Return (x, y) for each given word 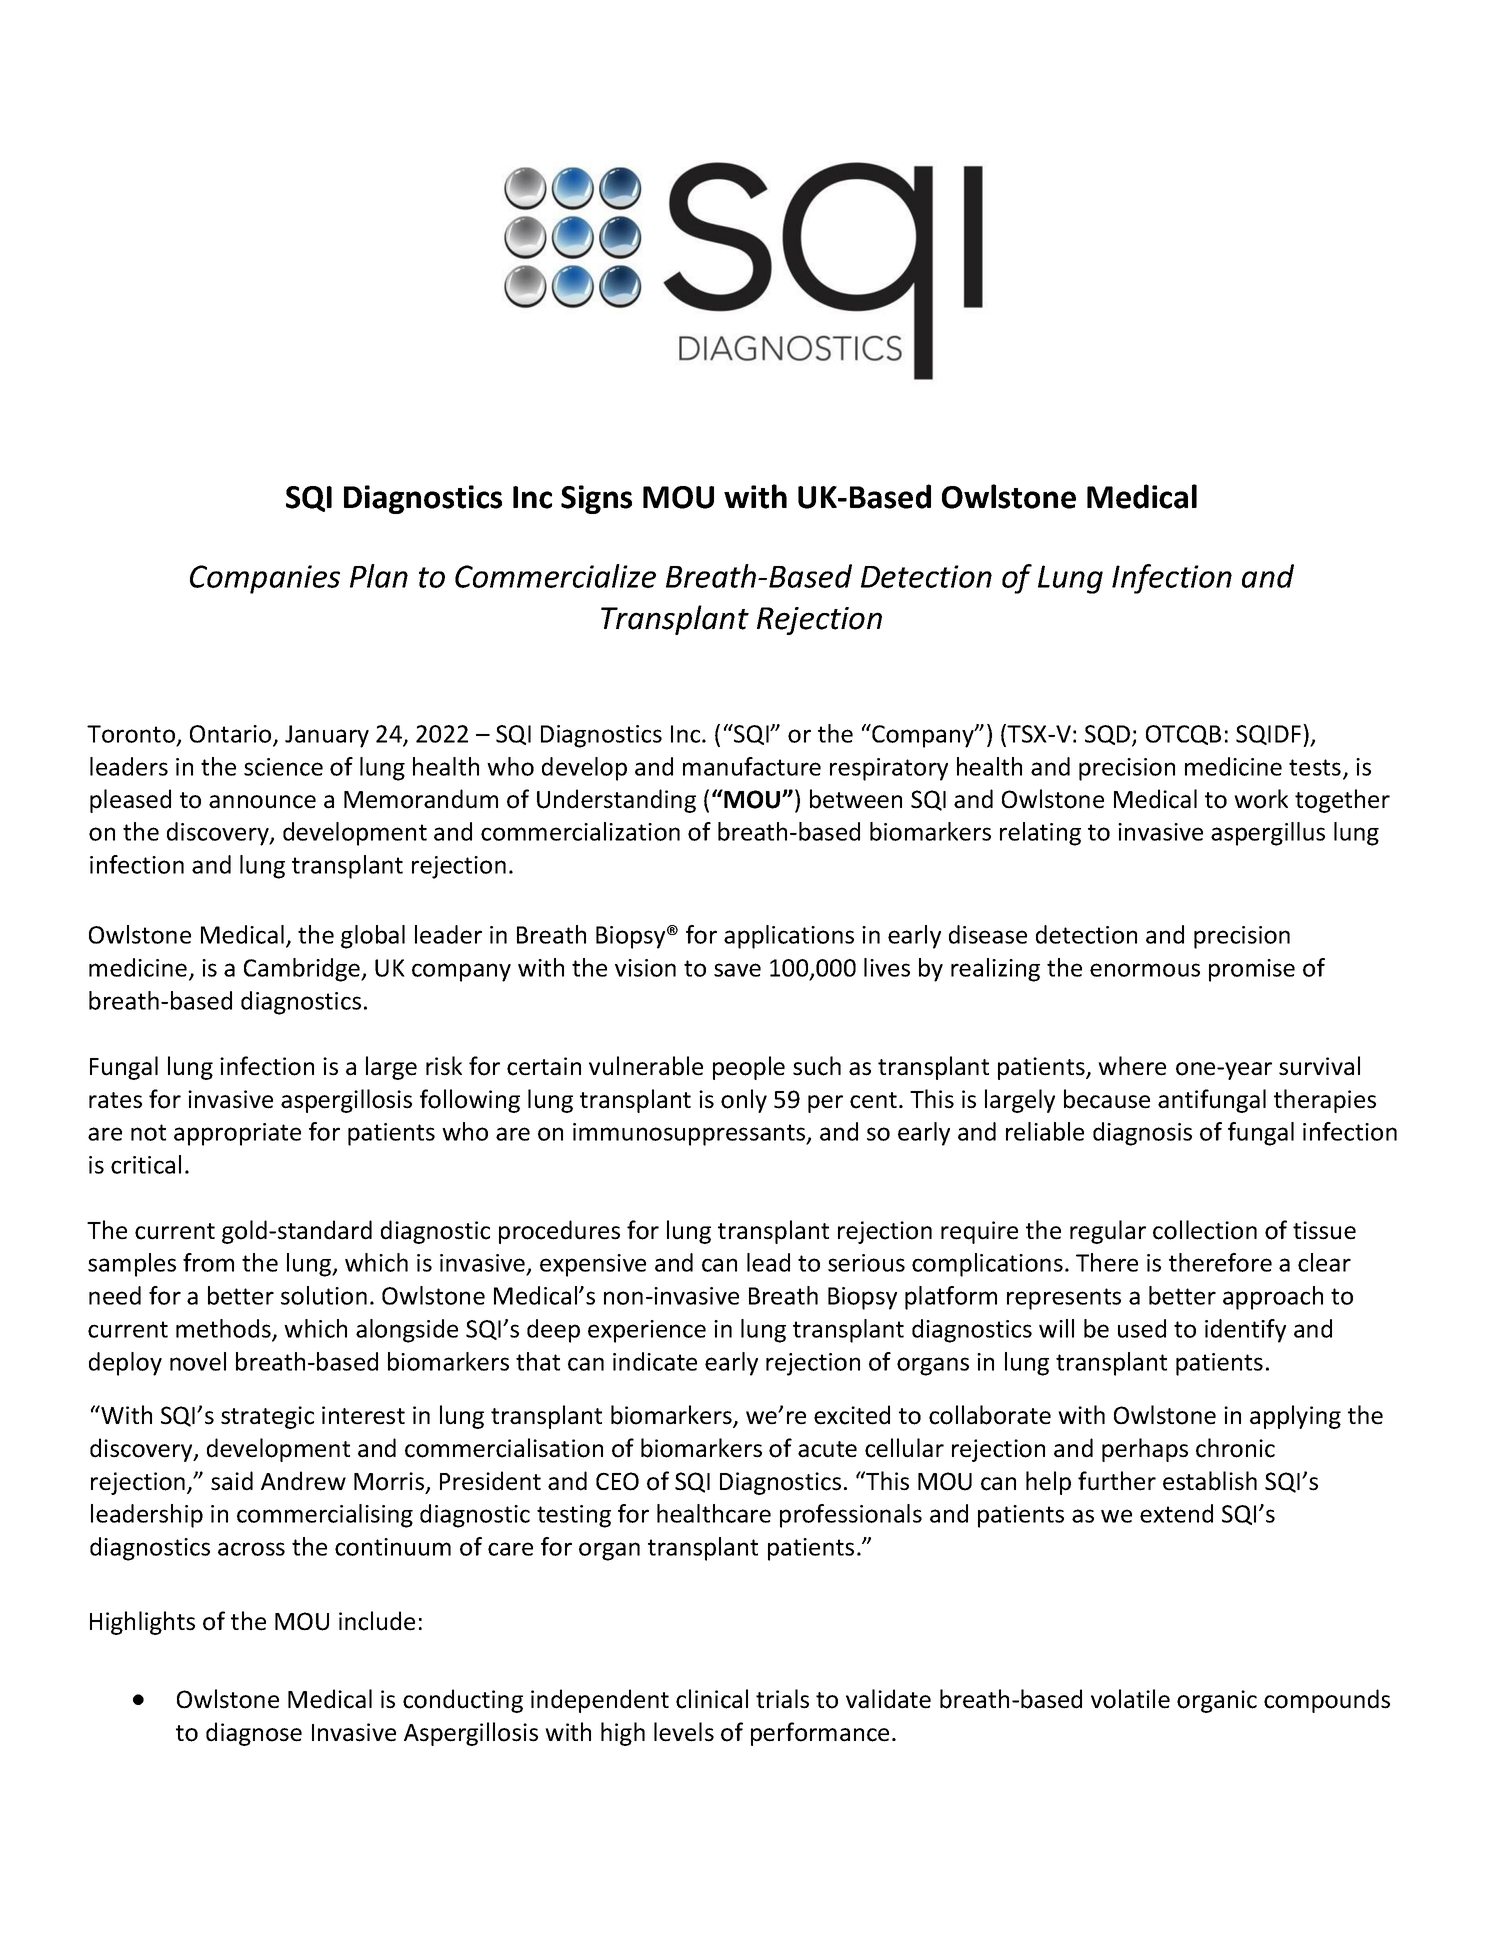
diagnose (254, 1734)
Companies (265, 579)
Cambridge (303, 970)
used (1142, 1328)
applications (789, 937)
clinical (712, 1699)
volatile (1130, 1699)
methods (224, 1329)
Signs (596, 499)
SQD (1109, 736)
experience (647, 1331)
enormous (1145, 970)
